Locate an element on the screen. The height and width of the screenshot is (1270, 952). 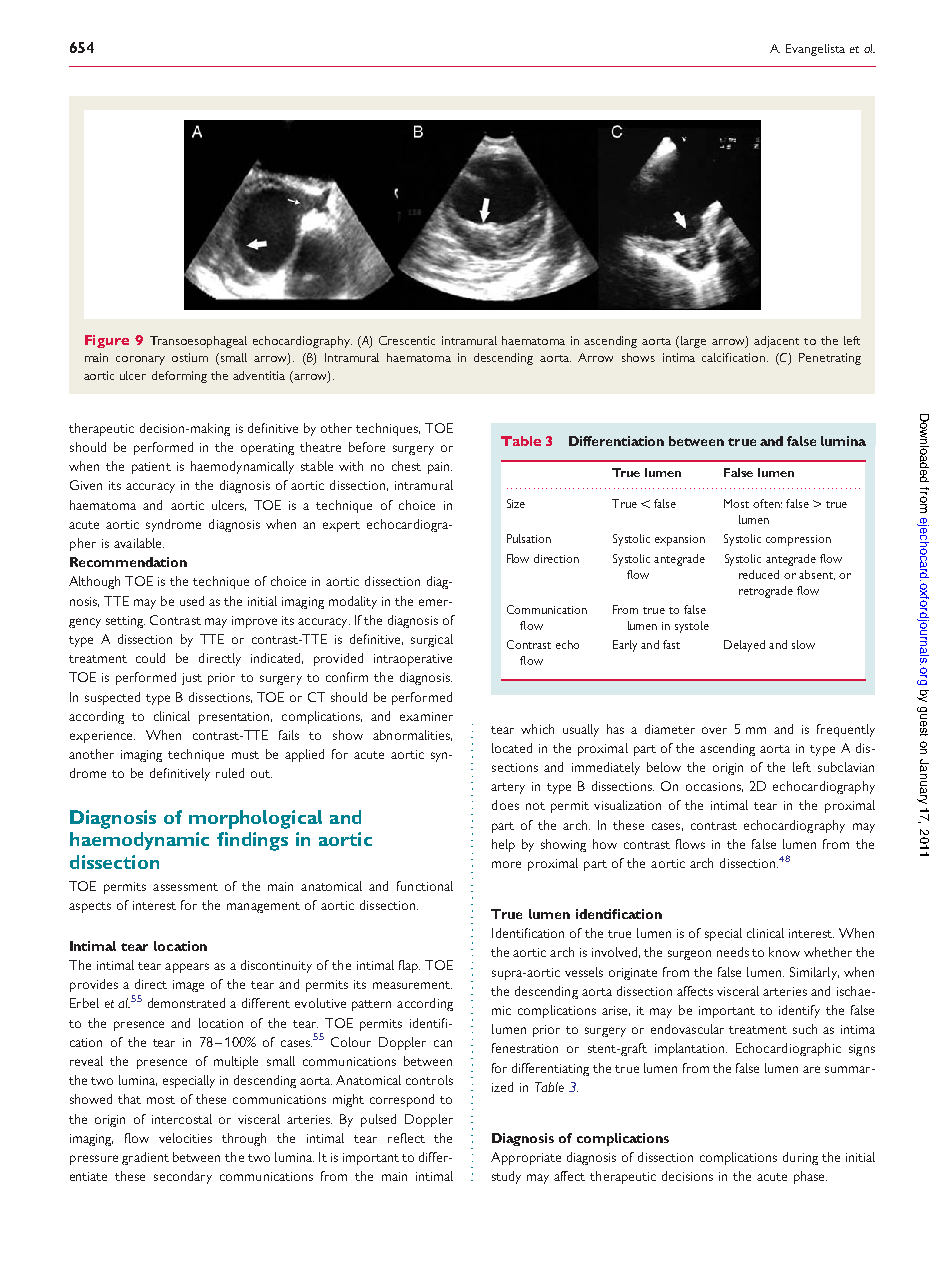
velocities is located at coordinates (185, 1138).
